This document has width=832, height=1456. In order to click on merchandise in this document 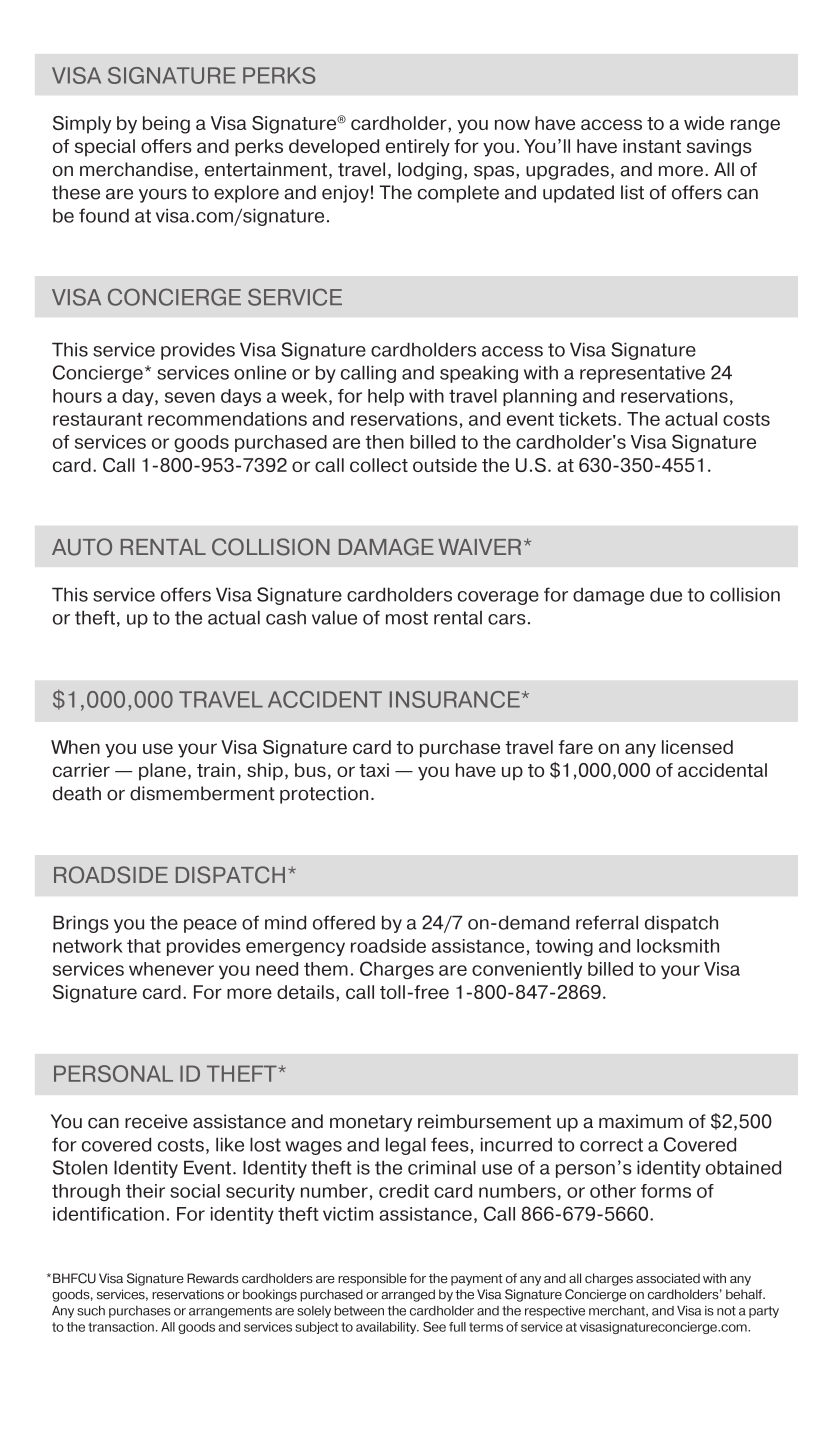, I will do `click(136, 169)`.
